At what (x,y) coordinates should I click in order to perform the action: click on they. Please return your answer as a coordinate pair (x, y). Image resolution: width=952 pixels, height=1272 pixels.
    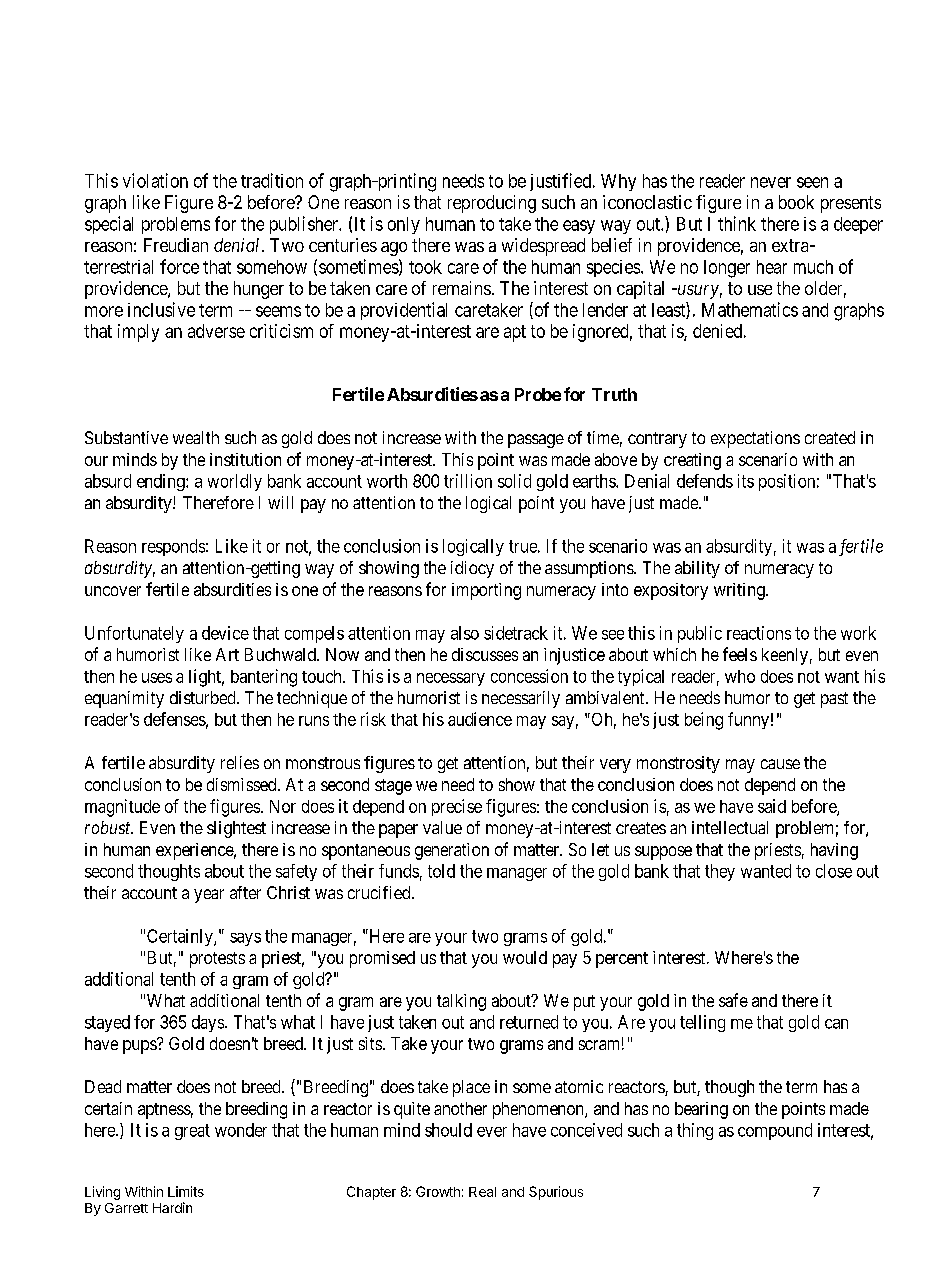
    Looking at the image, I should click on (720, 872).
